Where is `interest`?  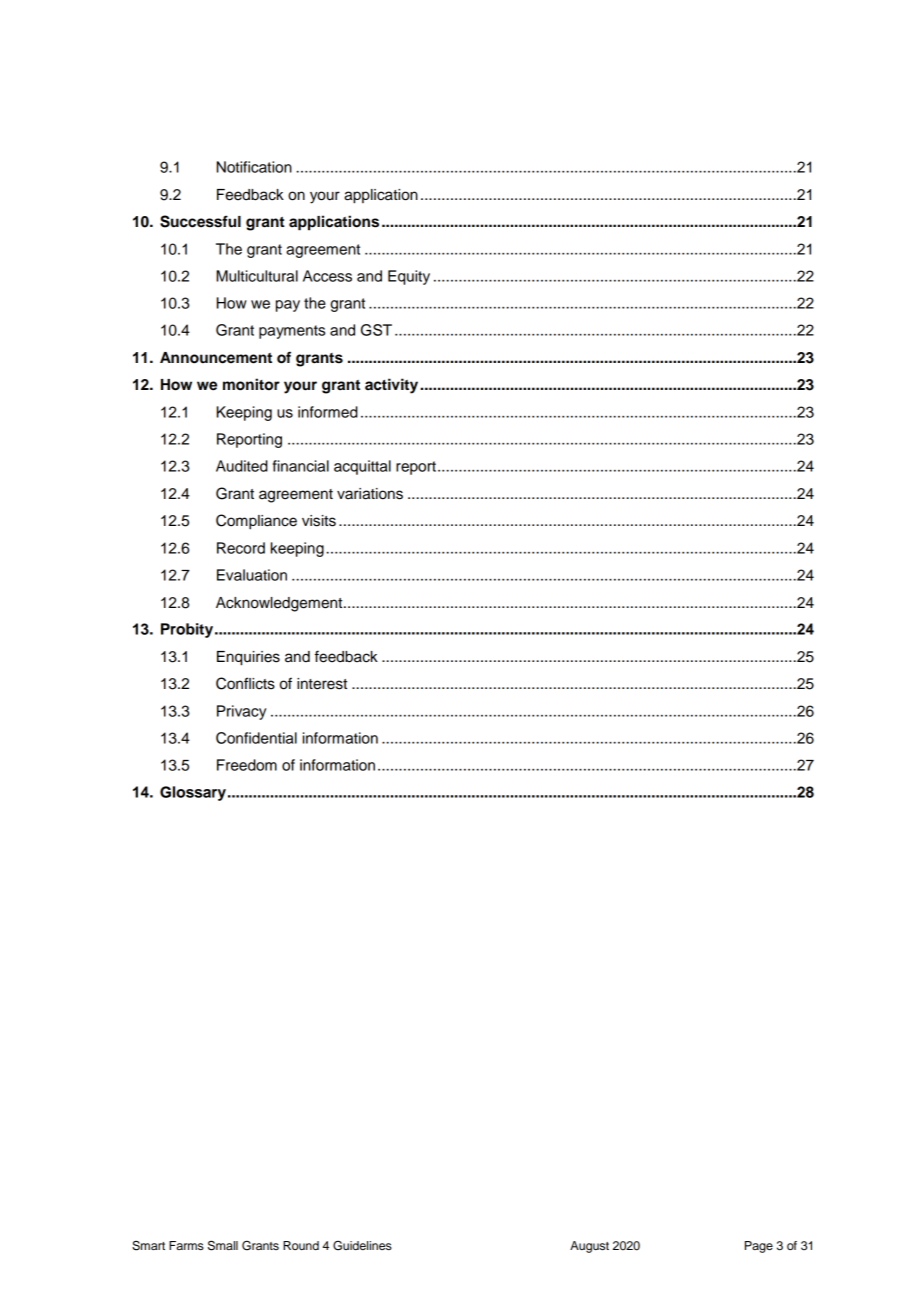
interest is located at coordinates (322, 684).
